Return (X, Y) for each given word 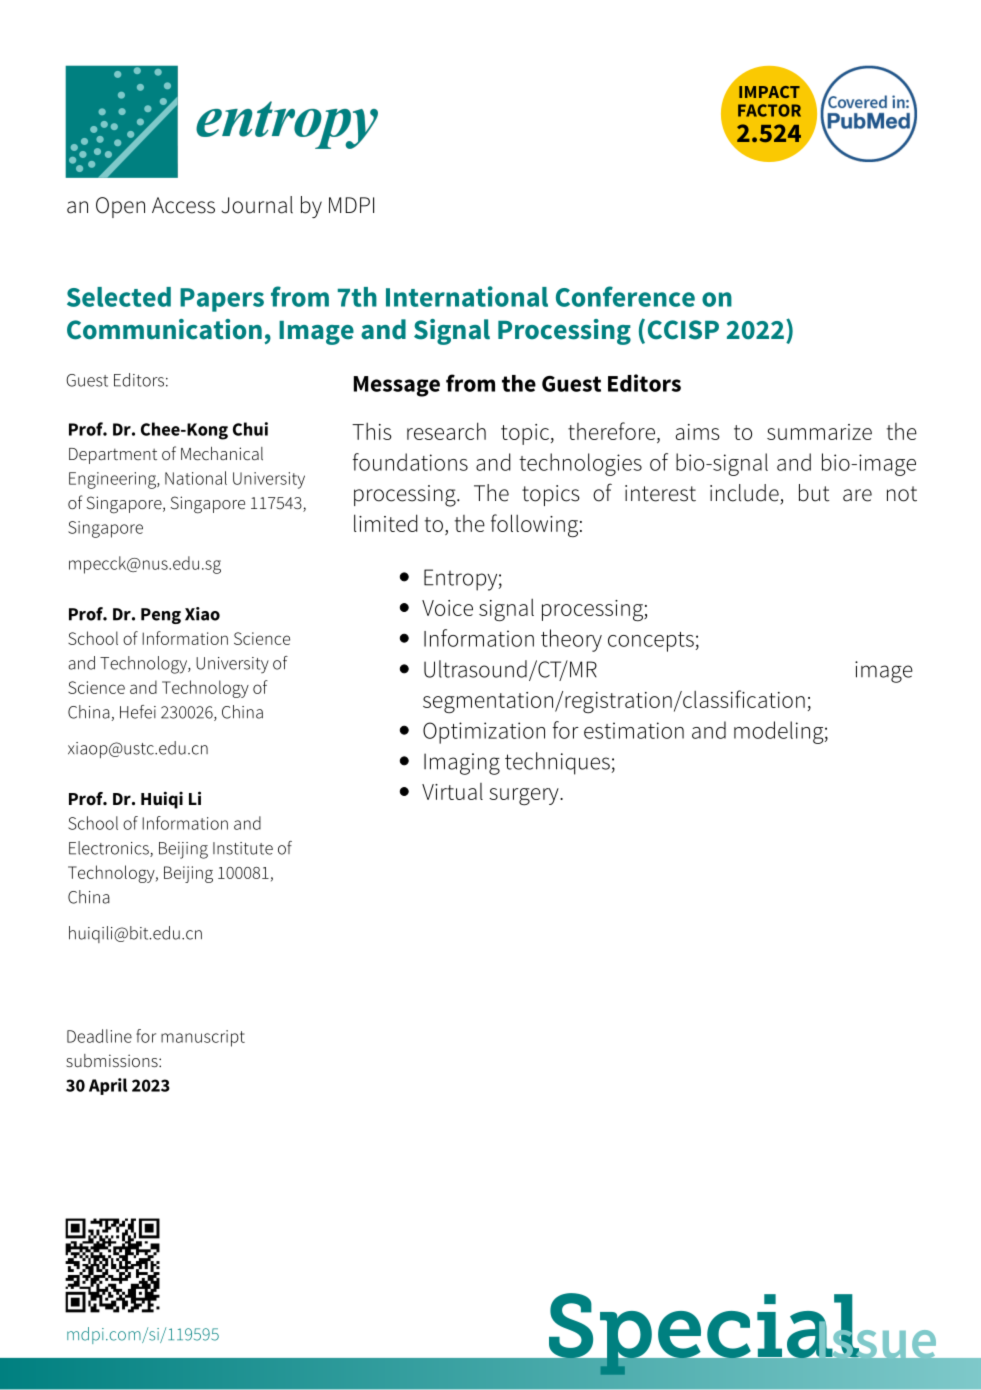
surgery (525, 797)
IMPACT (769, 92)
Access (183, 205)
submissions (113, 1060)
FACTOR (769, 110)
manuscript (203, 1038)
